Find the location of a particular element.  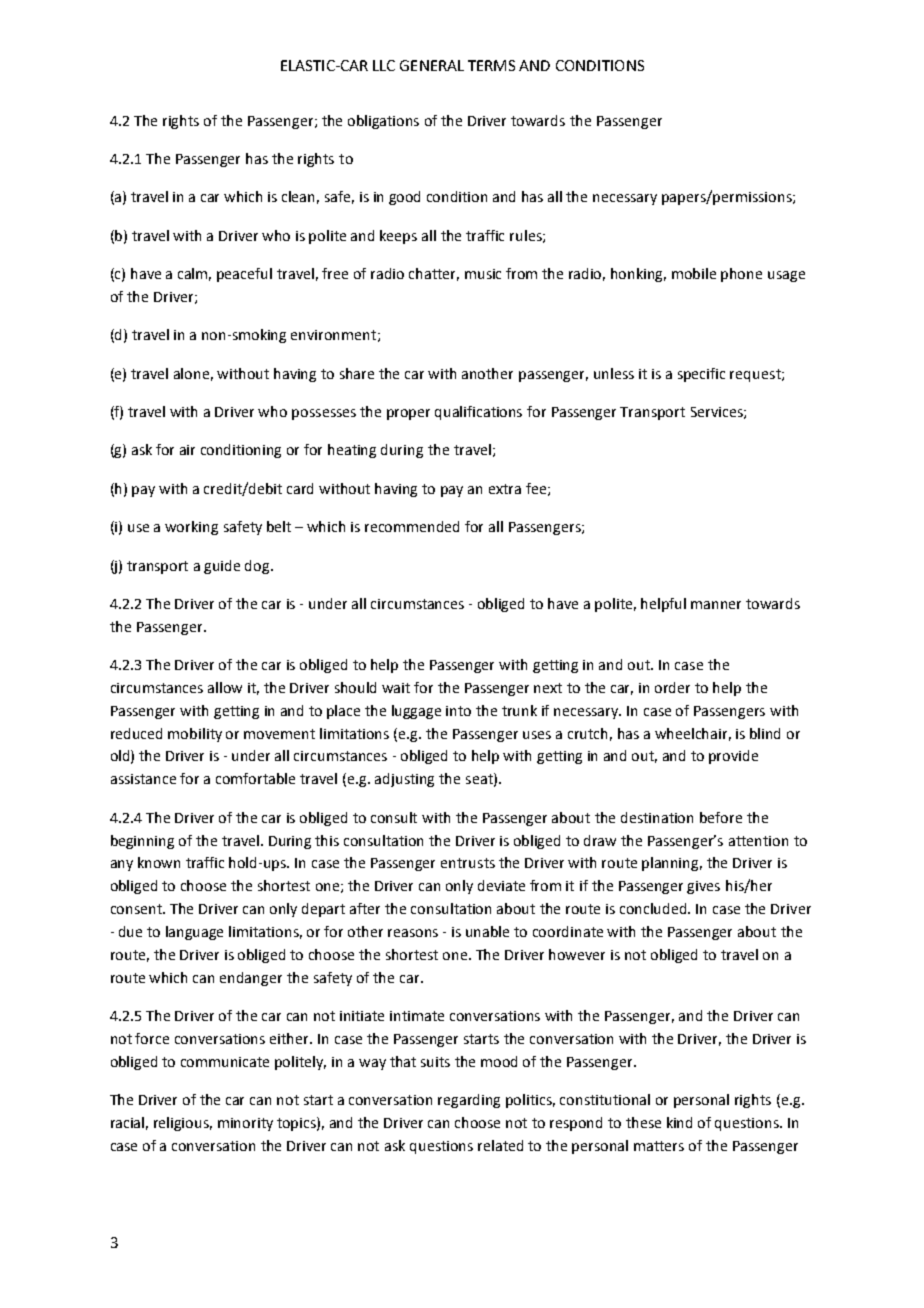

minority is located at coordinates (245, 1124).
